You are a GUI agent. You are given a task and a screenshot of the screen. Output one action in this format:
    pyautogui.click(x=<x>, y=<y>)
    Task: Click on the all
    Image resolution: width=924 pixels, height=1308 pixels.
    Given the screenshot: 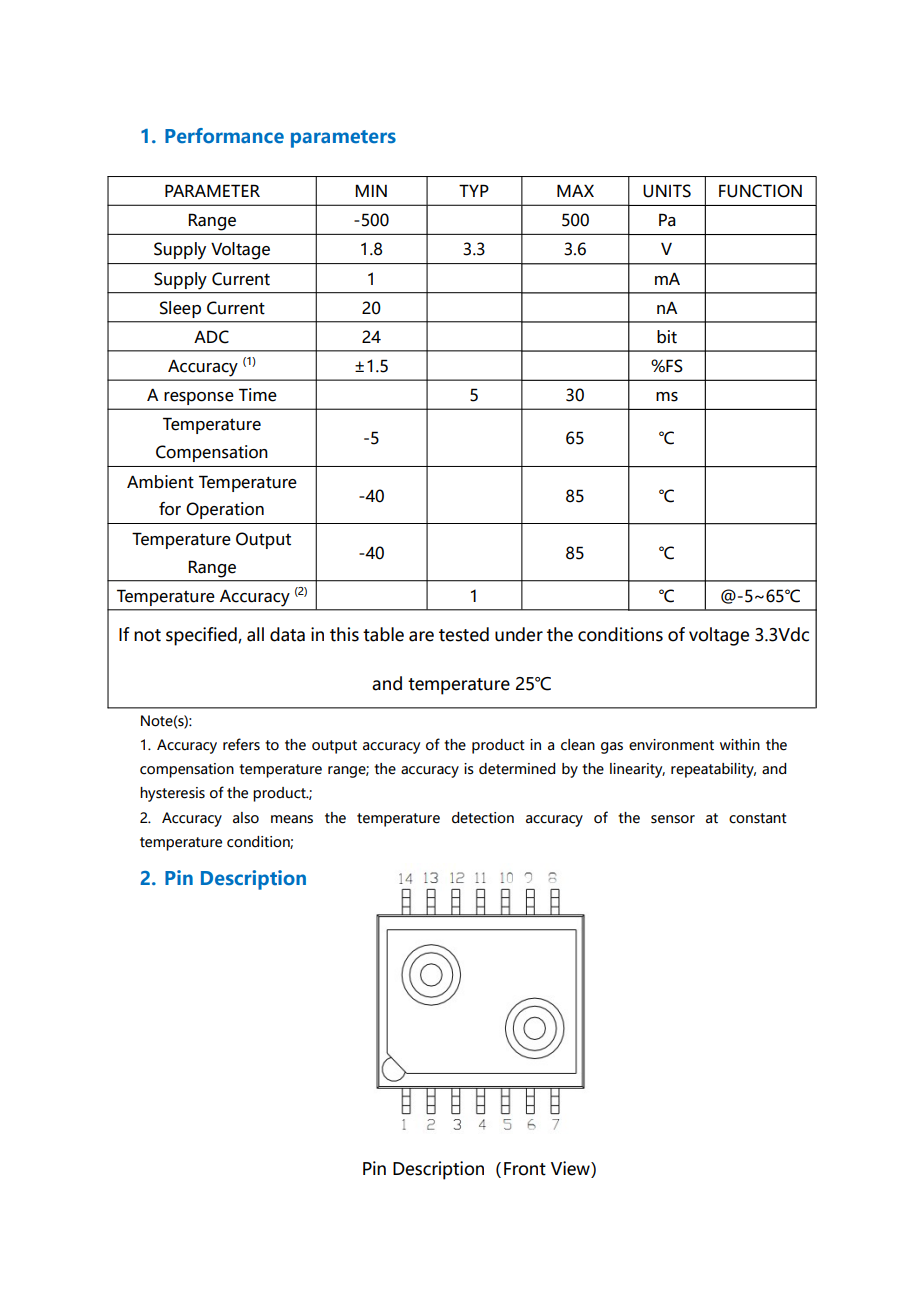 What is the action you would take?
    pyautogui.click(x=255, y=634)
